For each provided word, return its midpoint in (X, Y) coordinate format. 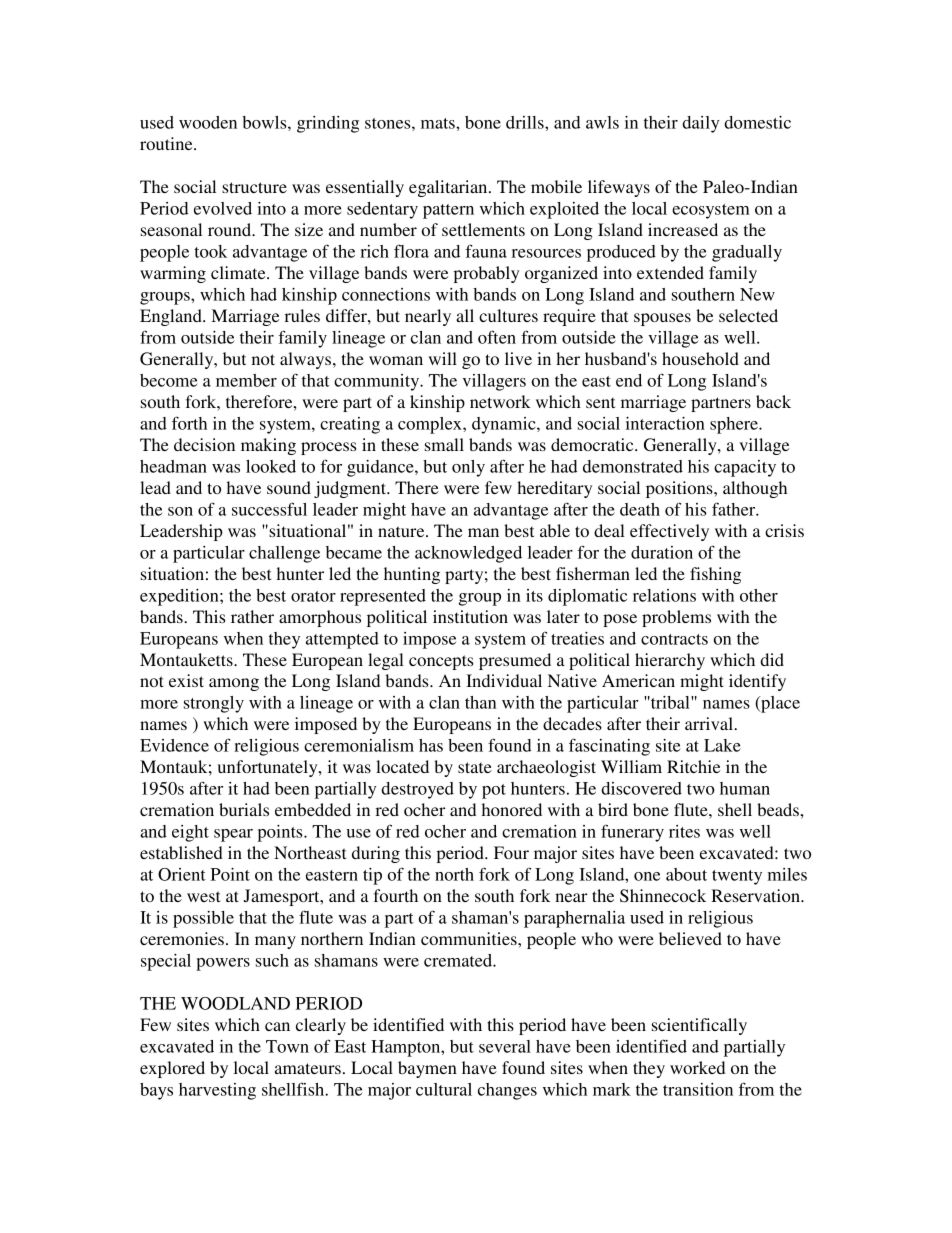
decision (204, 444)
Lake (722, 745)
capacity (745, 468)
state (475, 767)
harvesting (217, 1091)
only (468, 468)
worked (697, 1067)
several (505, 1046)
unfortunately (269, 768)
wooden (208, 122)
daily (700, 124)
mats (439, 123)
